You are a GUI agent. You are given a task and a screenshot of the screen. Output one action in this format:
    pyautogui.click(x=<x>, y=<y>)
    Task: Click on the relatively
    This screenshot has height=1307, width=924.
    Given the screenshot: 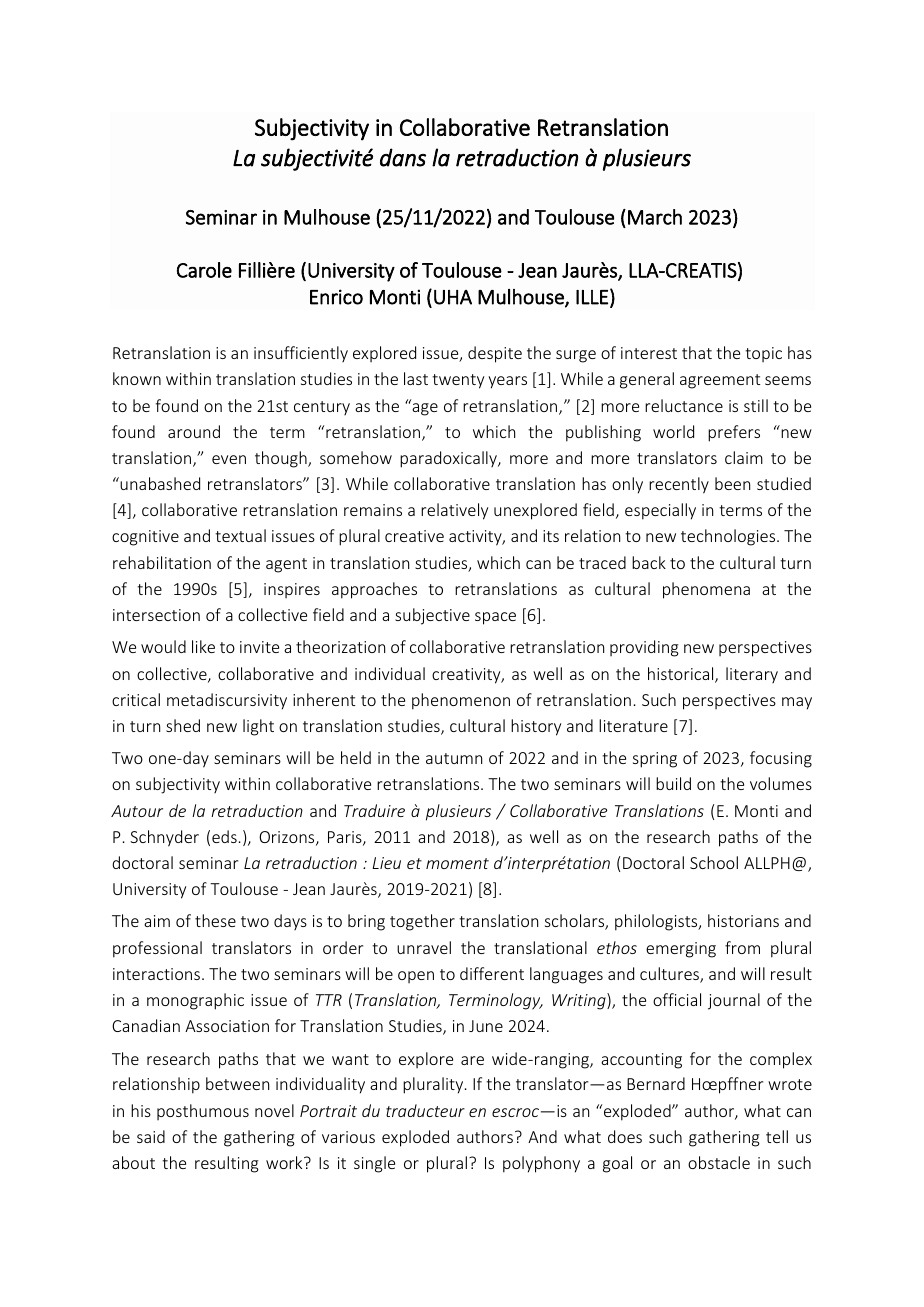 What is the action you would take?
    pyautogui.click(x=454, y=511)
